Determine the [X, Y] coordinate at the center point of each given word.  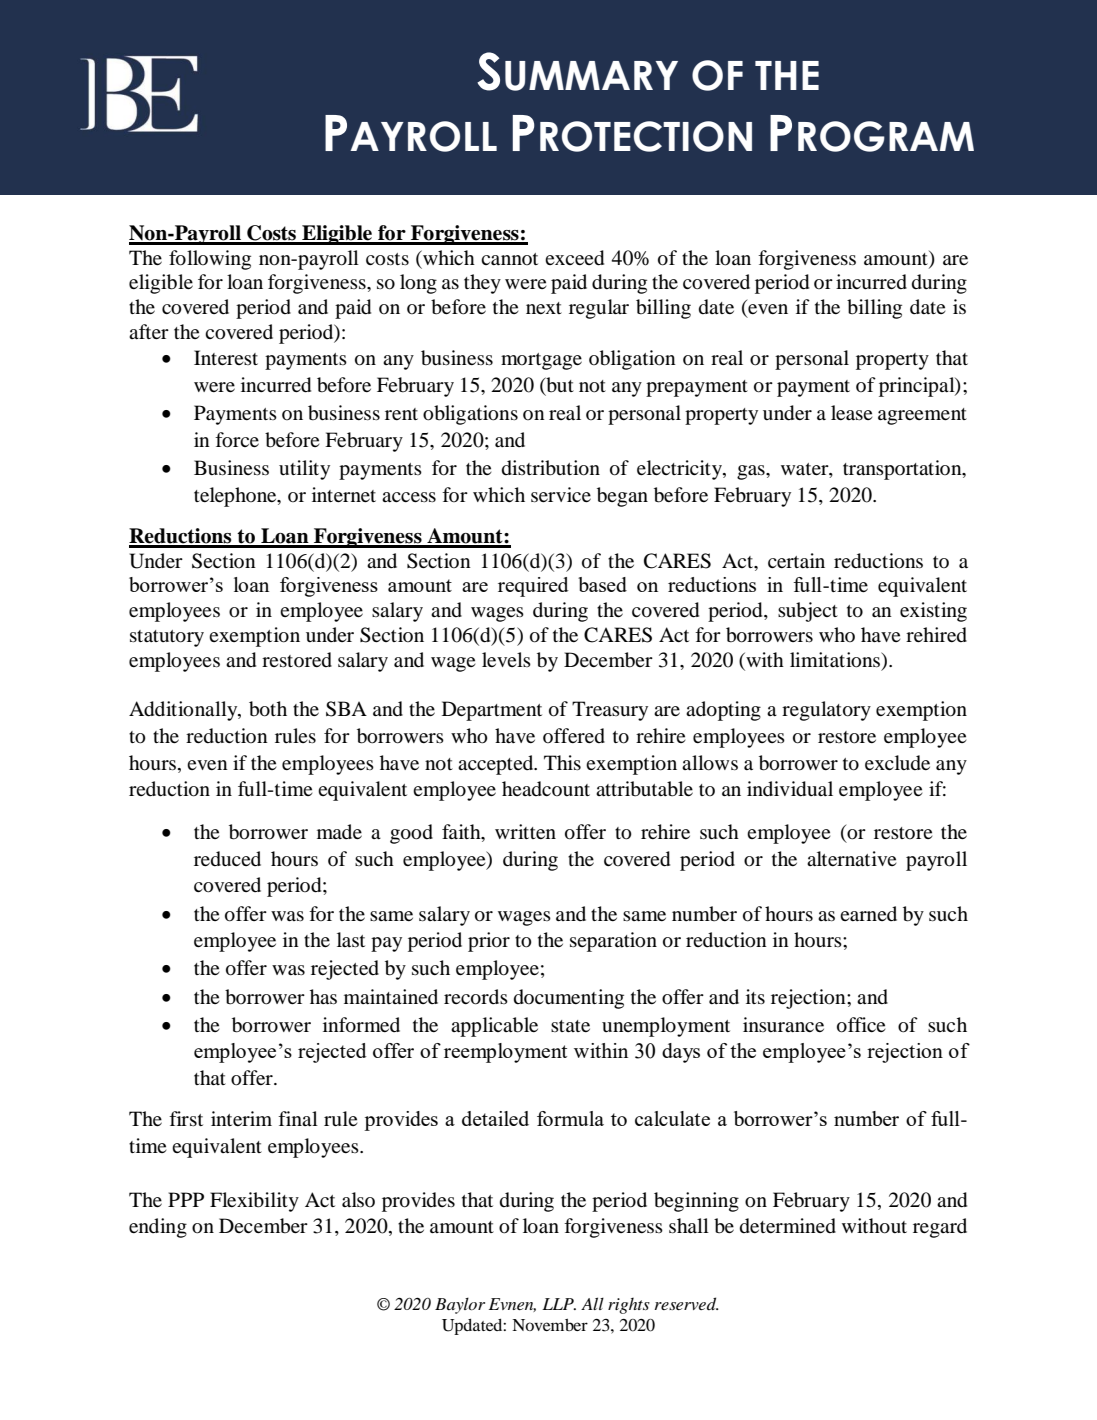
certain [796, 560]
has [323, 996]
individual [790, 789]
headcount [546, 789]
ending [158, 1228]
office [861, 1025]
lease [852, 412]
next [544, 308]
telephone [236, 497]
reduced [227, 859]
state [570, 1026]
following [210, 260]
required [533, 587]
